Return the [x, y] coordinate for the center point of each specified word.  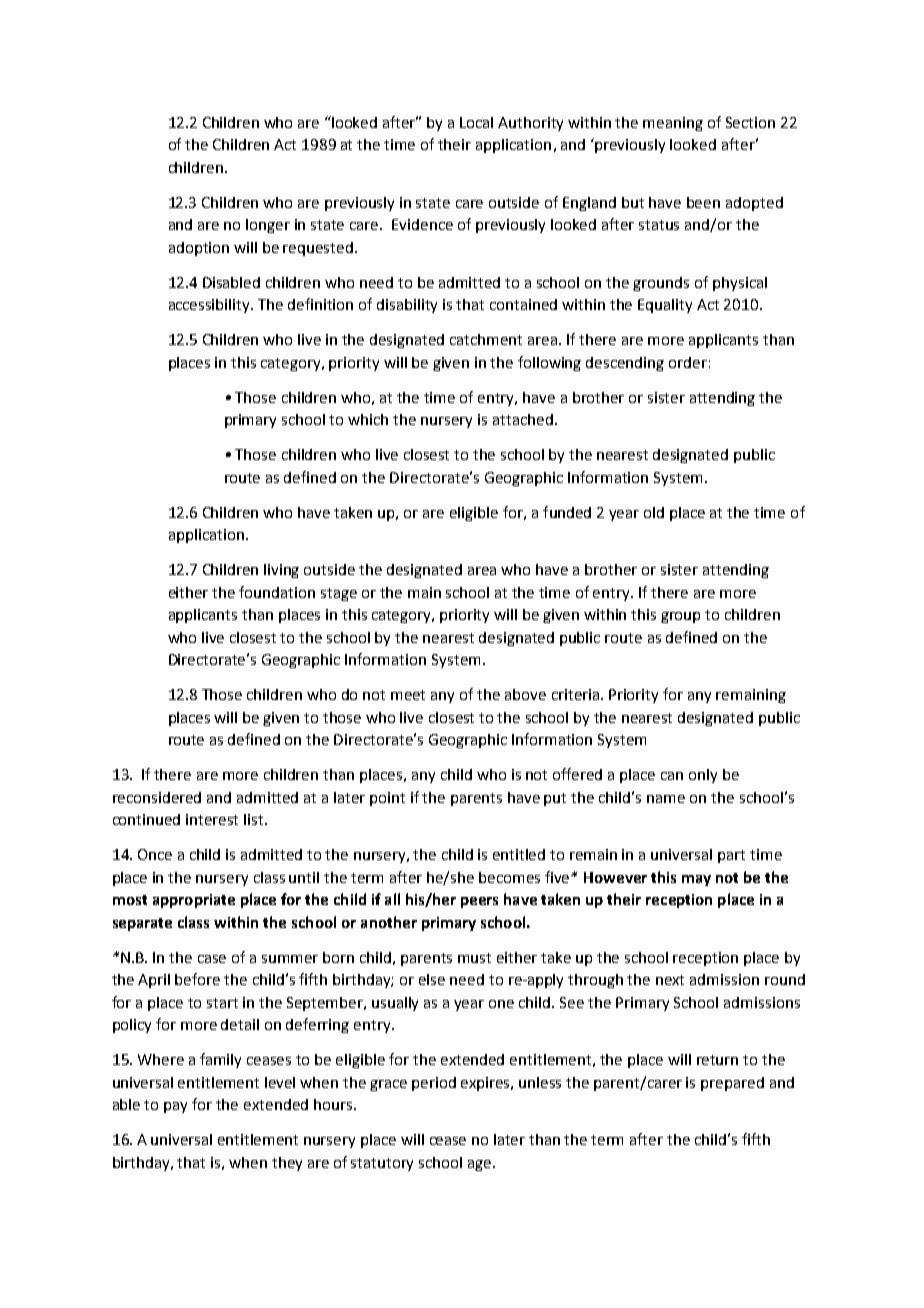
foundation [277, 592]
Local [476, 122]
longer [268, 226]
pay [175, 1107]
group [680, 617]
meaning [673, 124]
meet [408, 695]
